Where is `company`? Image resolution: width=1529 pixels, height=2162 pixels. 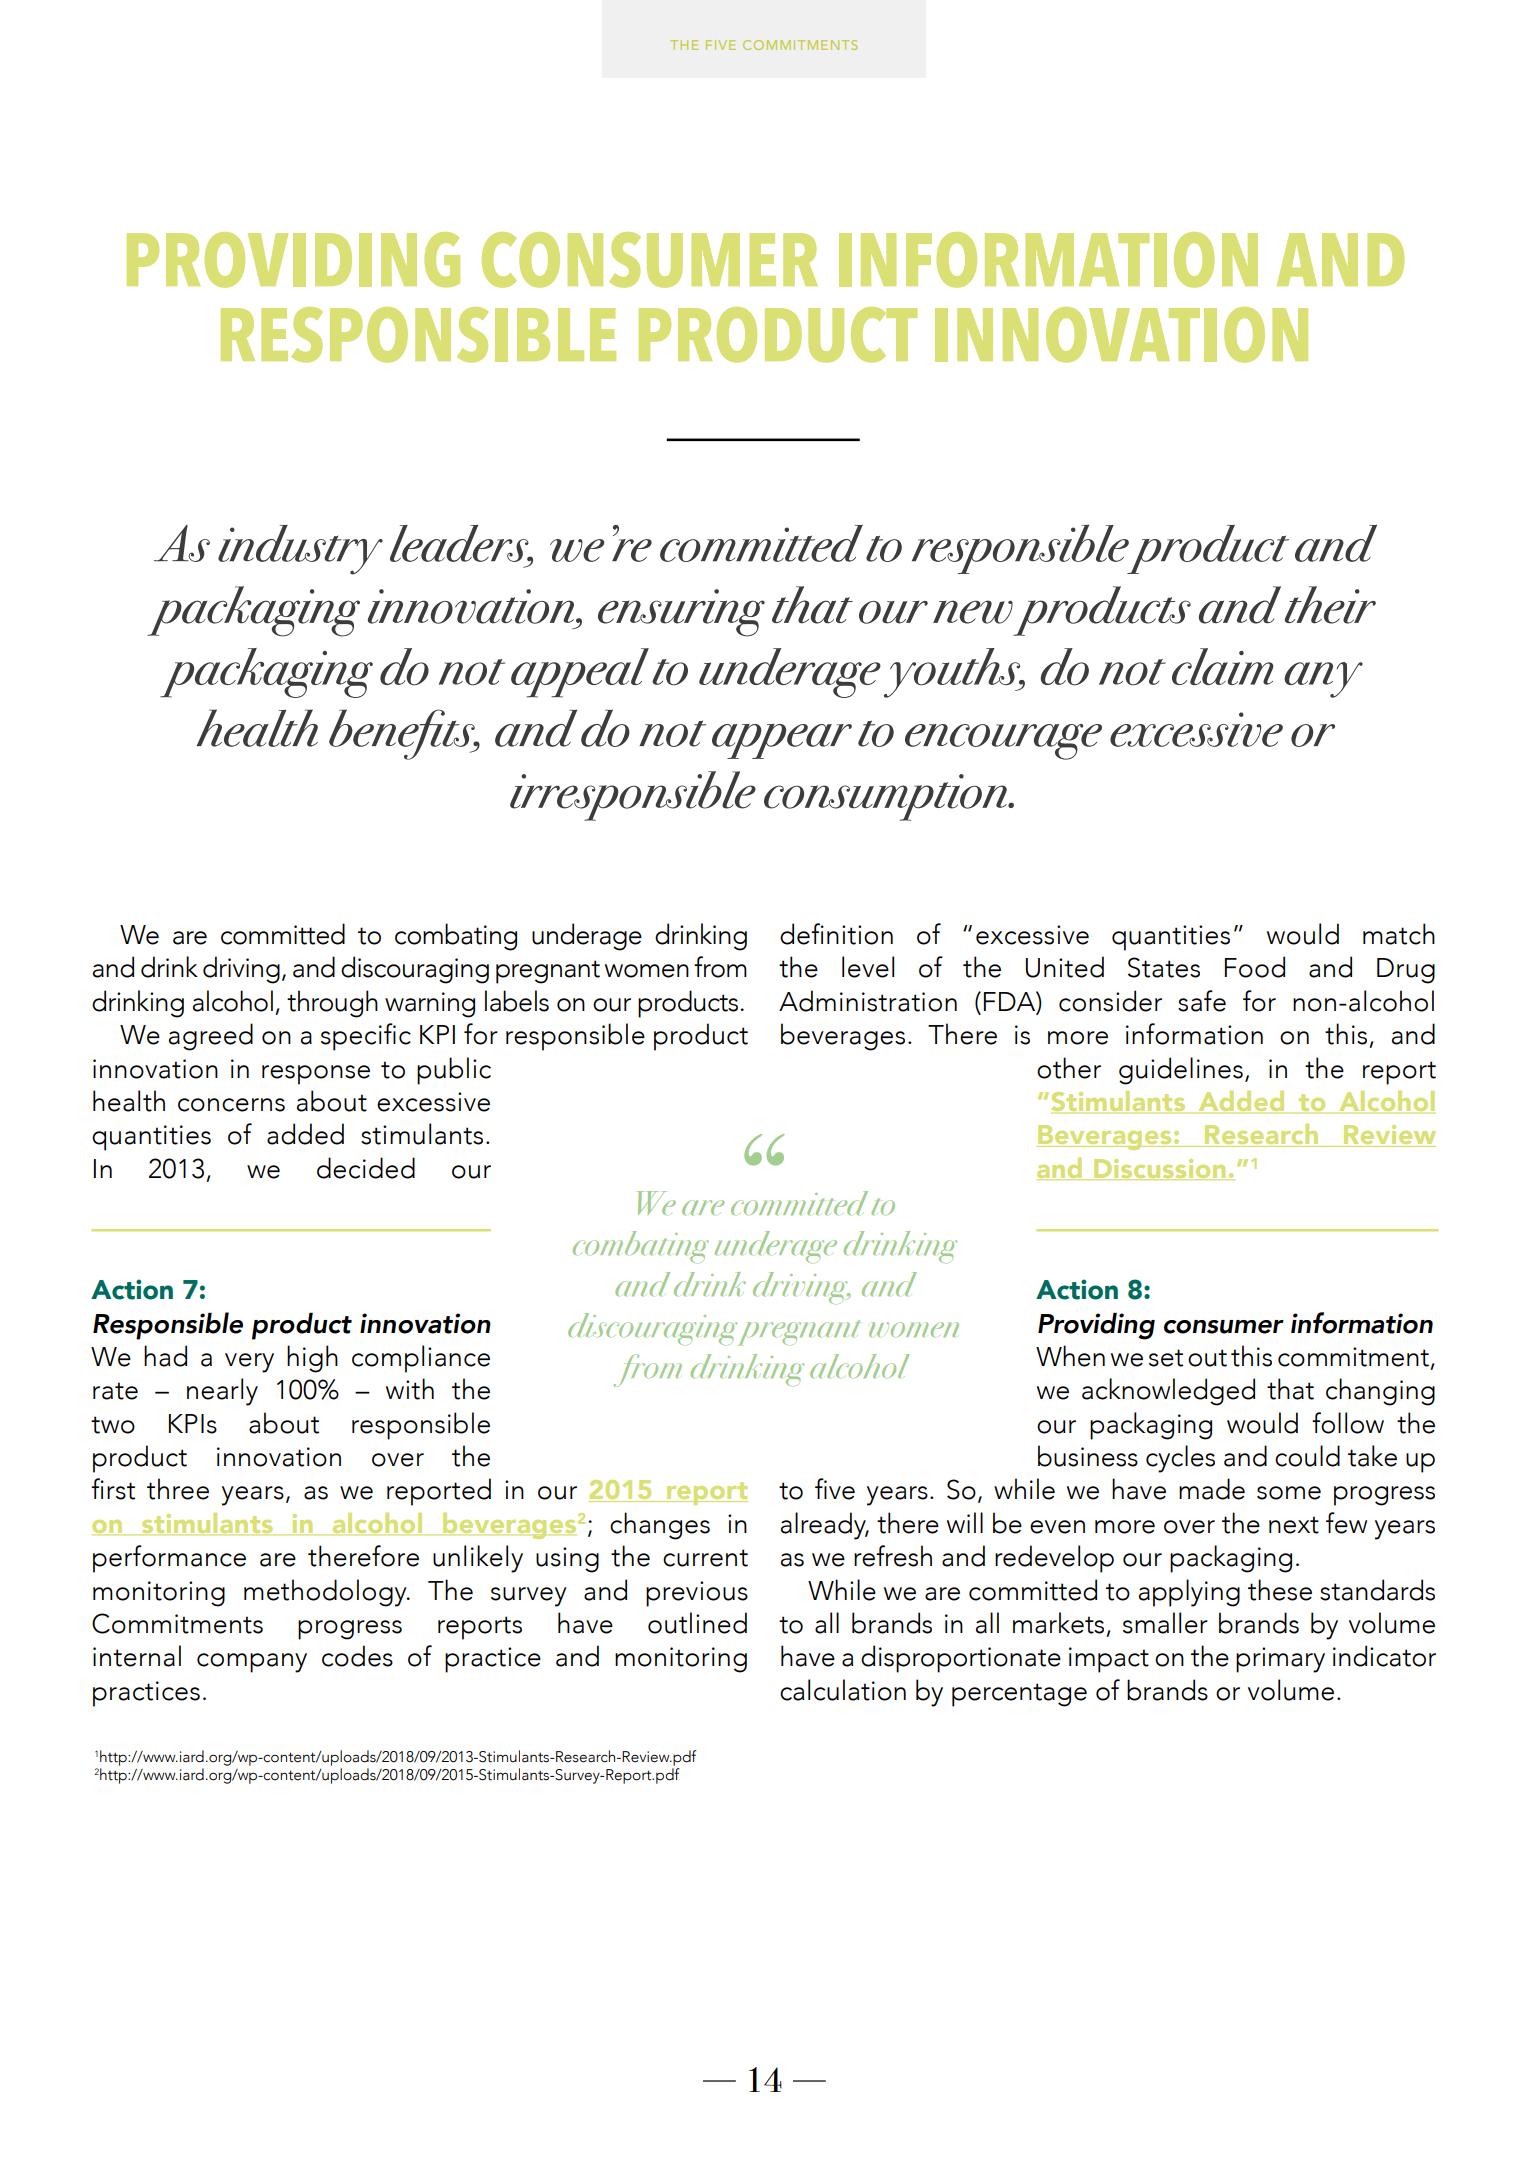
company is located at coordinates (252, 1663).
